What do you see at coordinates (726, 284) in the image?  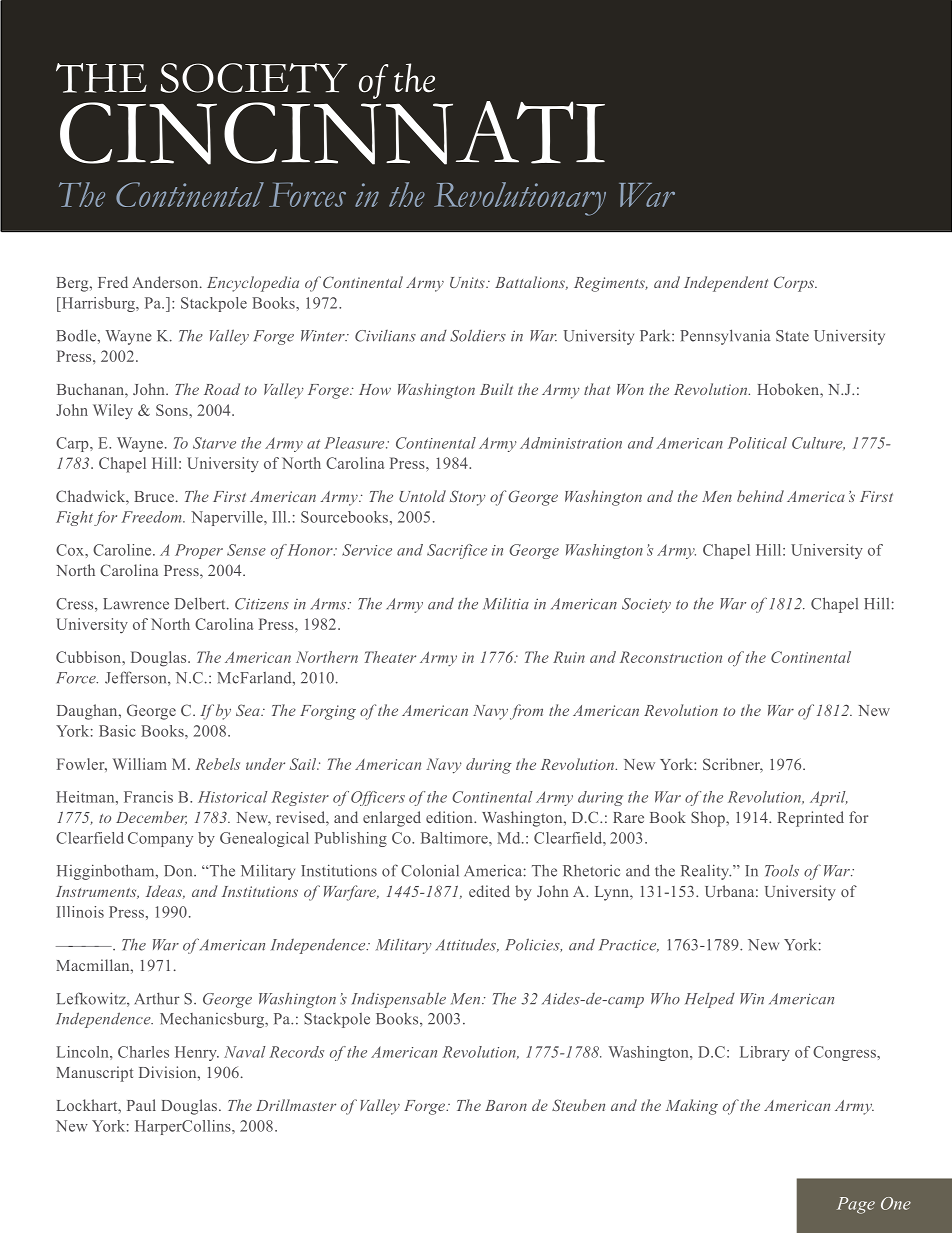 I see `Independent` at bounding box center [726, 284].
